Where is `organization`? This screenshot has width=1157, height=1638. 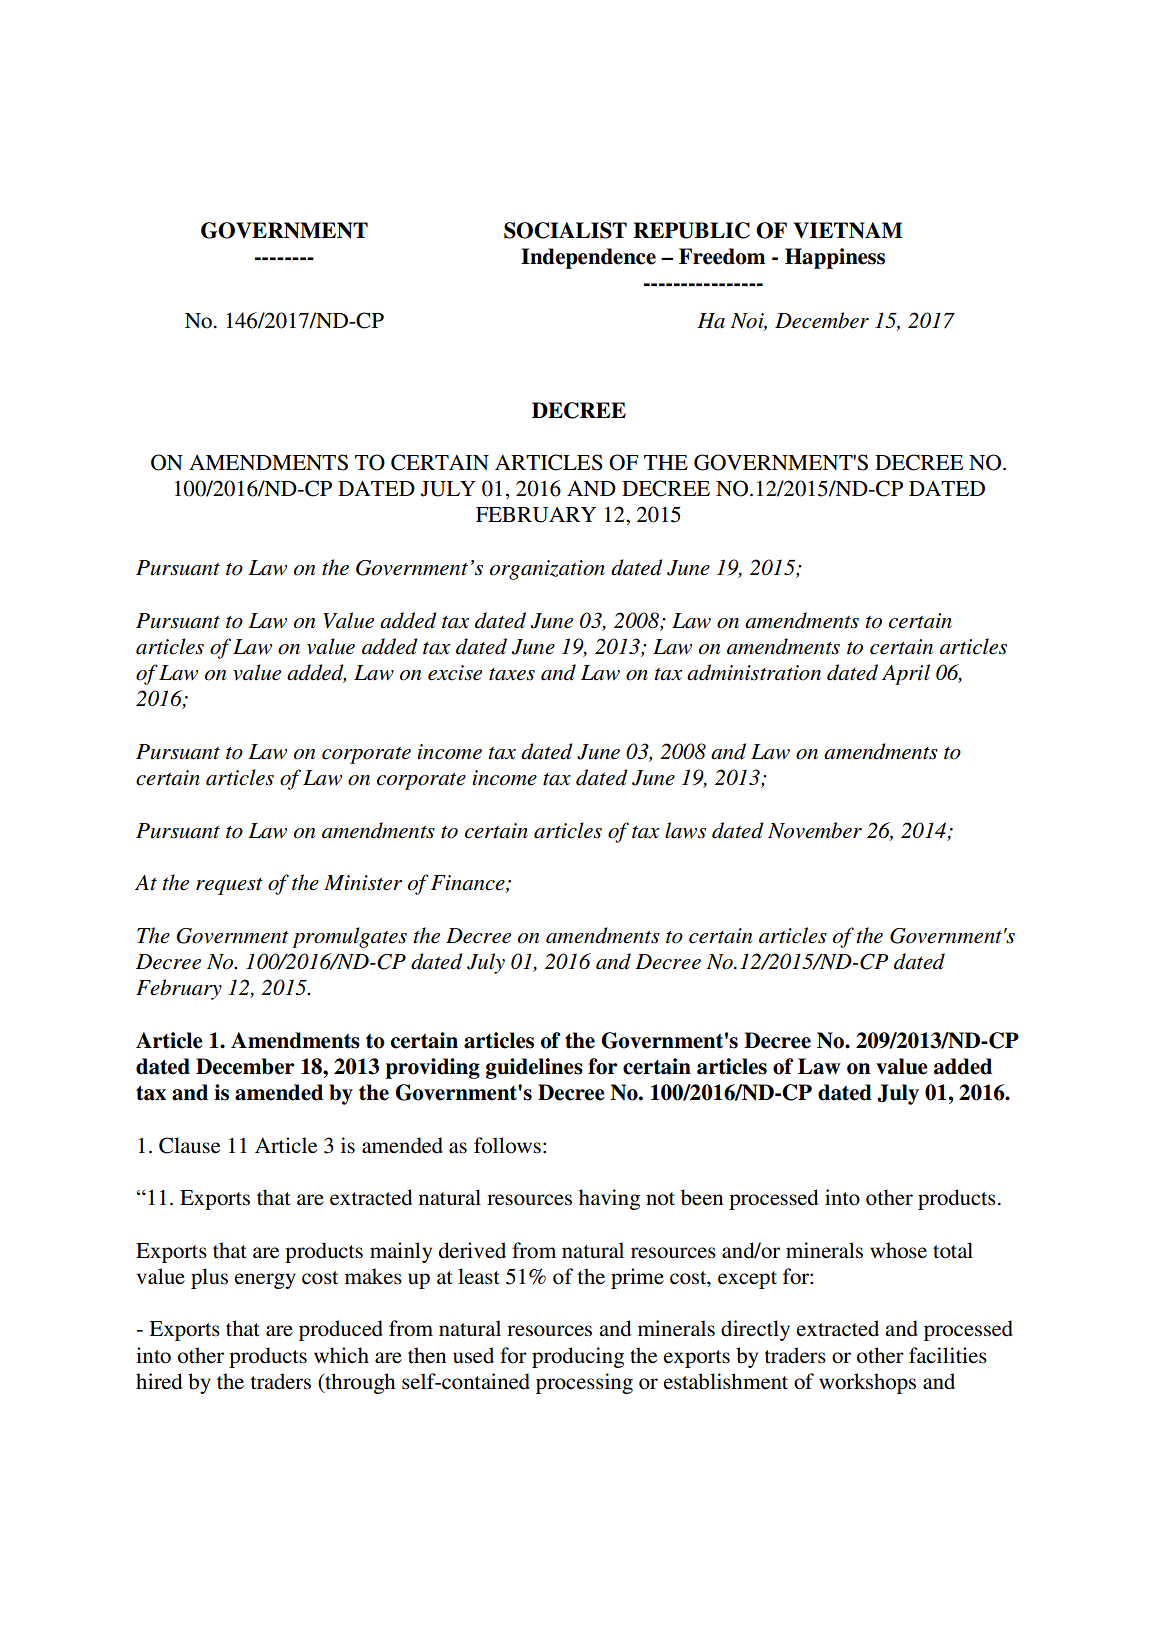
organization is located at coordinates (547, 570).
